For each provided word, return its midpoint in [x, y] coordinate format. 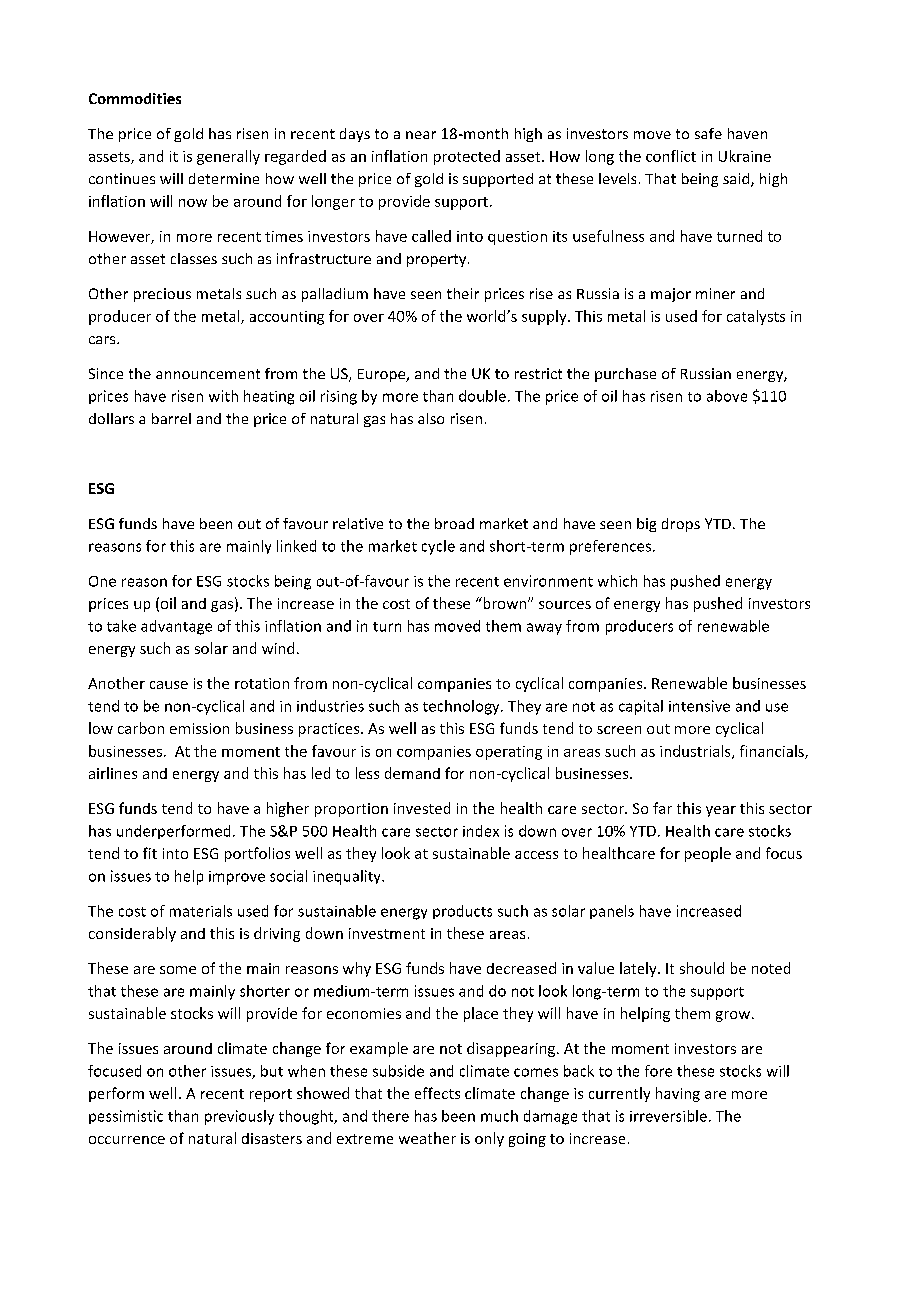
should [702, 968]
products [462, 912]
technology [462, 707]
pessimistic [126, 1117]
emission [199, 728]
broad [454, 523]
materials [201, 911]
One [102, 581]
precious [162, 295]
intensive [699, 706]
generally [228, 157]
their [463, 293]
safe [708, 133]
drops [681, 525]
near [421, 135]
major [671, 295]
